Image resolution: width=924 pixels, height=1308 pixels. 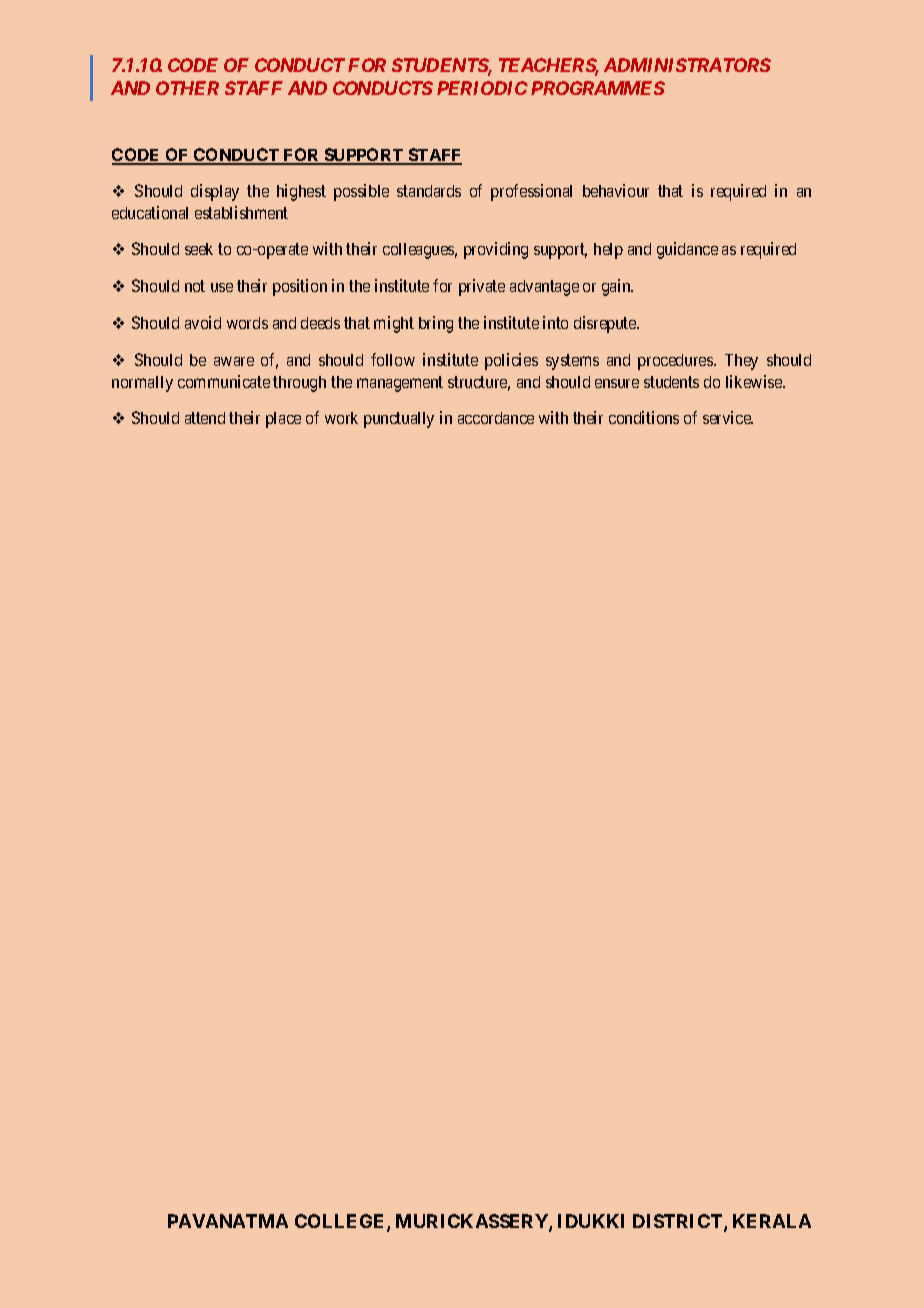 I want to click on service, so click(x=728, y=417).
